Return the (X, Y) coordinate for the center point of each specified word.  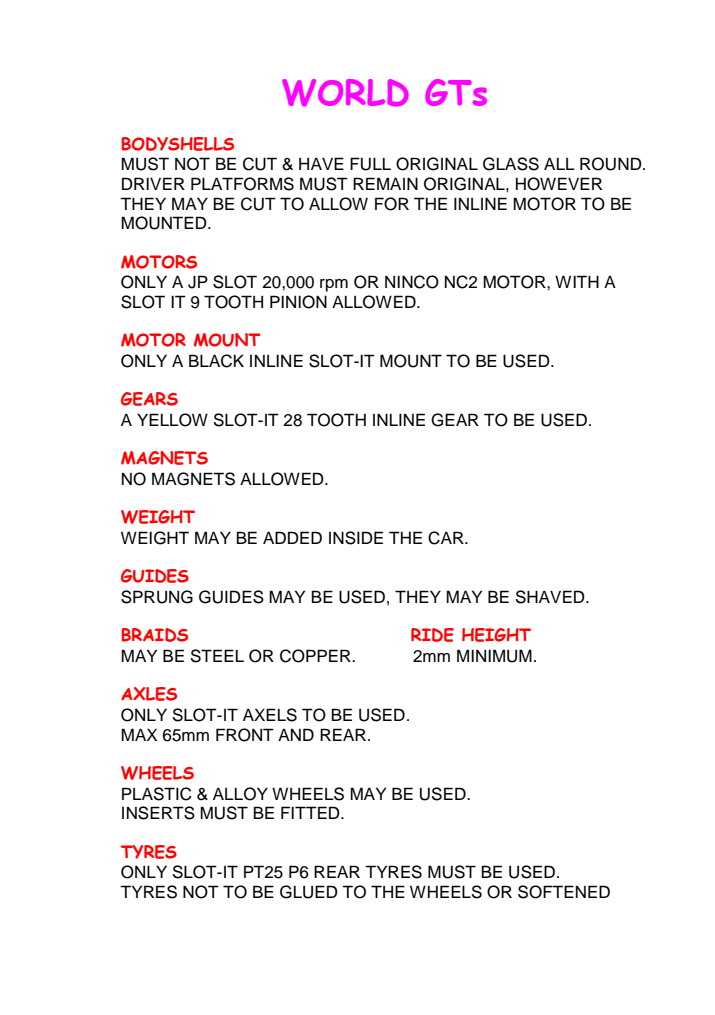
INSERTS (158, 813)
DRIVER (153, 183)
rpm (334, 285)
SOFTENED (564, 892)
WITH (577, 281)
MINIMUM (494, 656)
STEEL (217, 656)
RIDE (432, 635)
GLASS (511, 164)
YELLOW (172, 420)
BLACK (216, 361)
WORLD (345, 93)
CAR (447, 538)
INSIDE (356, 538)
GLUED (309, 892)
